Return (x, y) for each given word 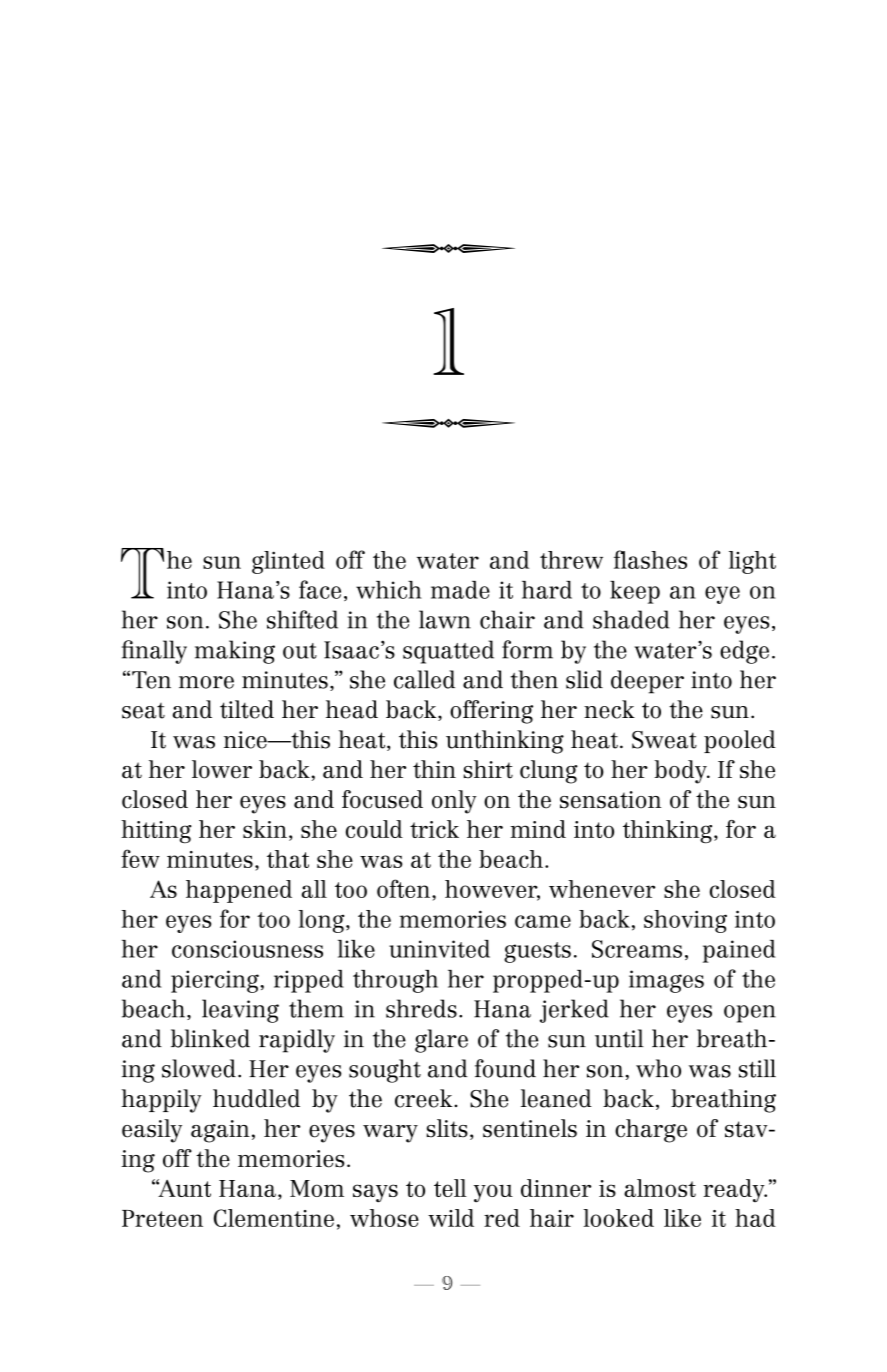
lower (222, 769)
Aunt (183, 1188)
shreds (421, 1008)
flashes (650, 559)
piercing (216, 981)
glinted (288, 562)
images (666, 981)
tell (450, 1188)
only (454, 802)
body (681, 772)
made (460, 590)
